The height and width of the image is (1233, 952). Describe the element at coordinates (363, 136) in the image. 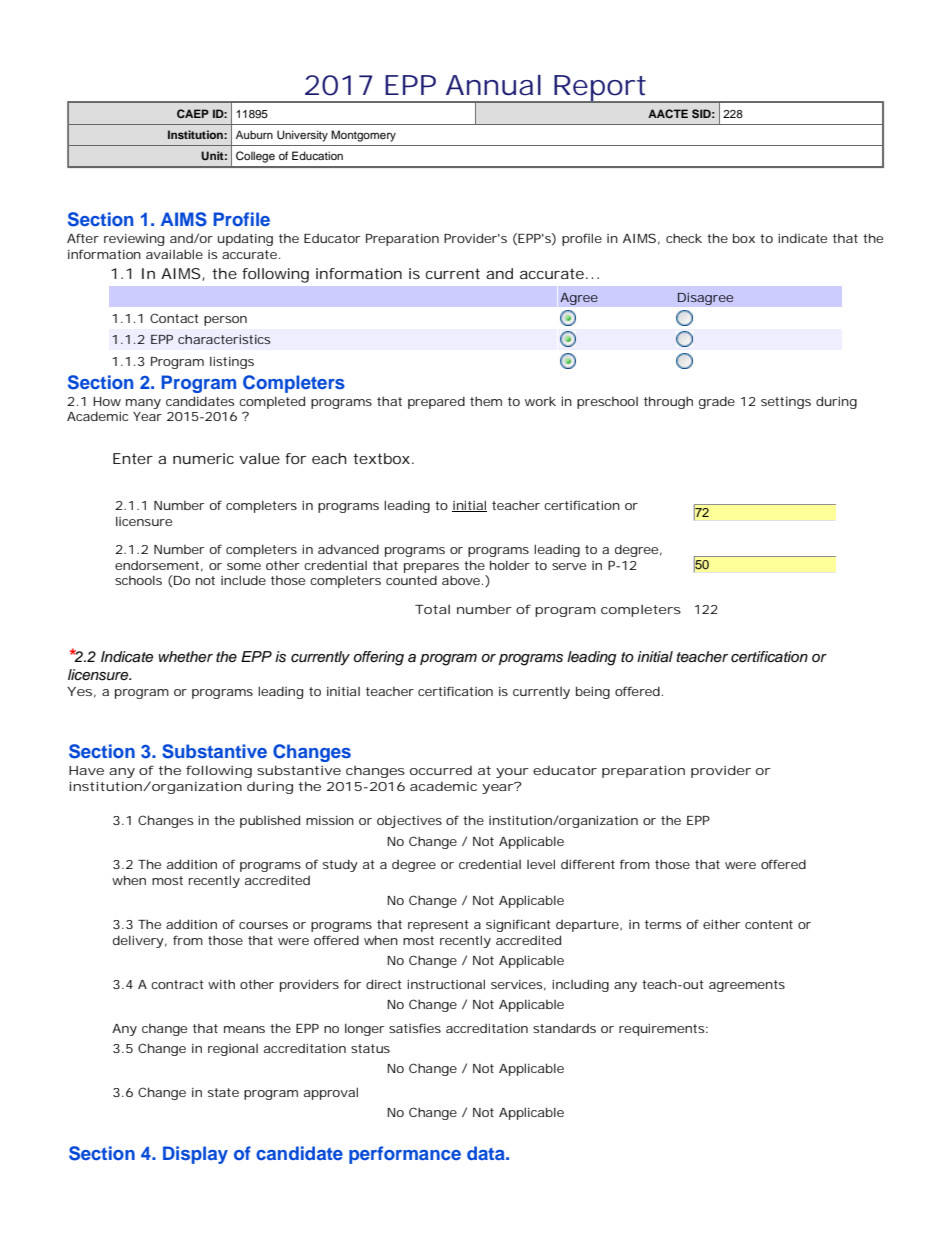

I see `Montgomery` at that location.
